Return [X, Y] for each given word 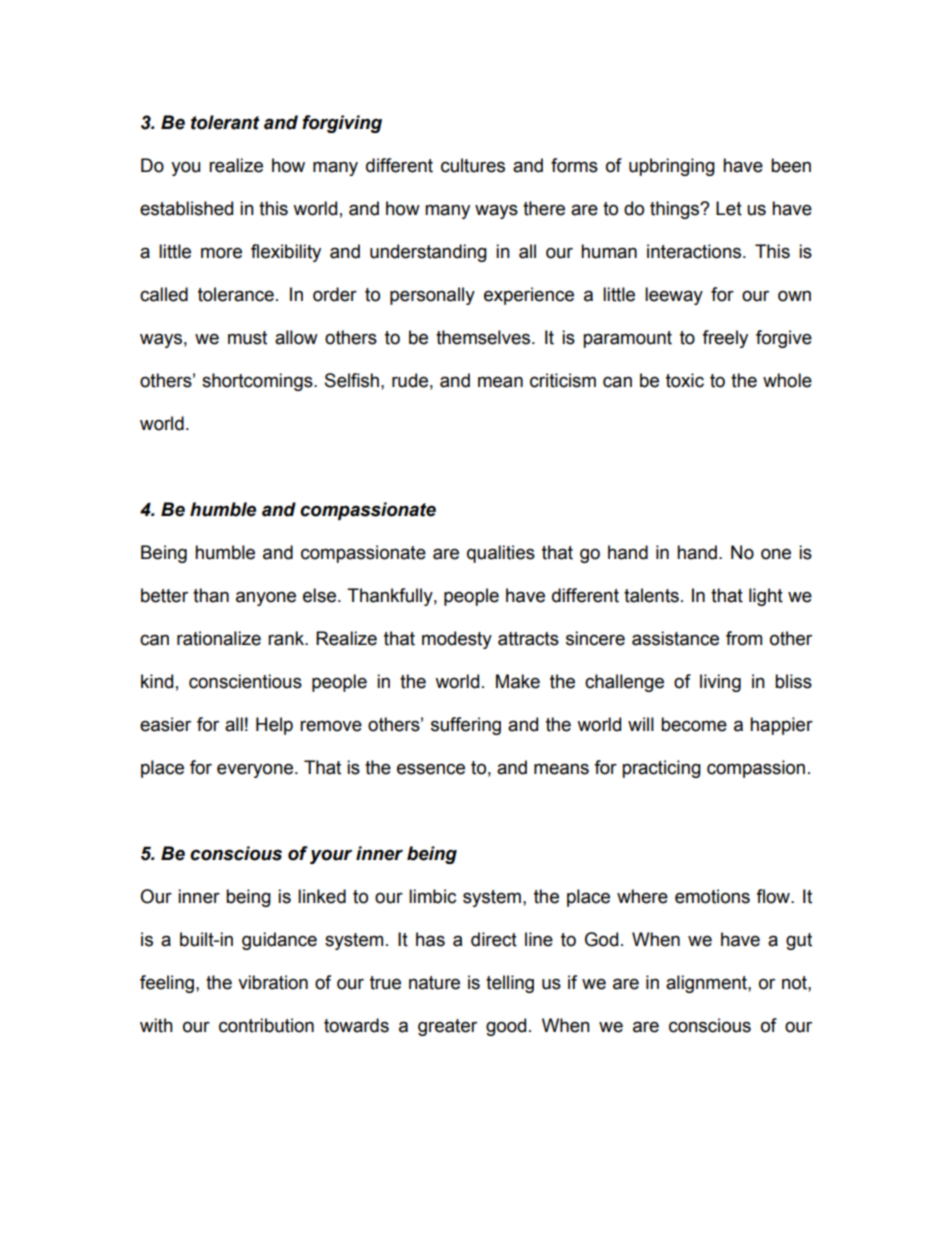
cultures [473, 165]
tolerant [225, 122]
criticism [563, 380]
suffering [466, 726]
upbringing [672, 167]
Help [274, 726]
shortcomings [258, 382]
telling [510, 984]
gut [799, 941]
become [694, 724]
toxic [685, 380]
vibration [273, 982]
